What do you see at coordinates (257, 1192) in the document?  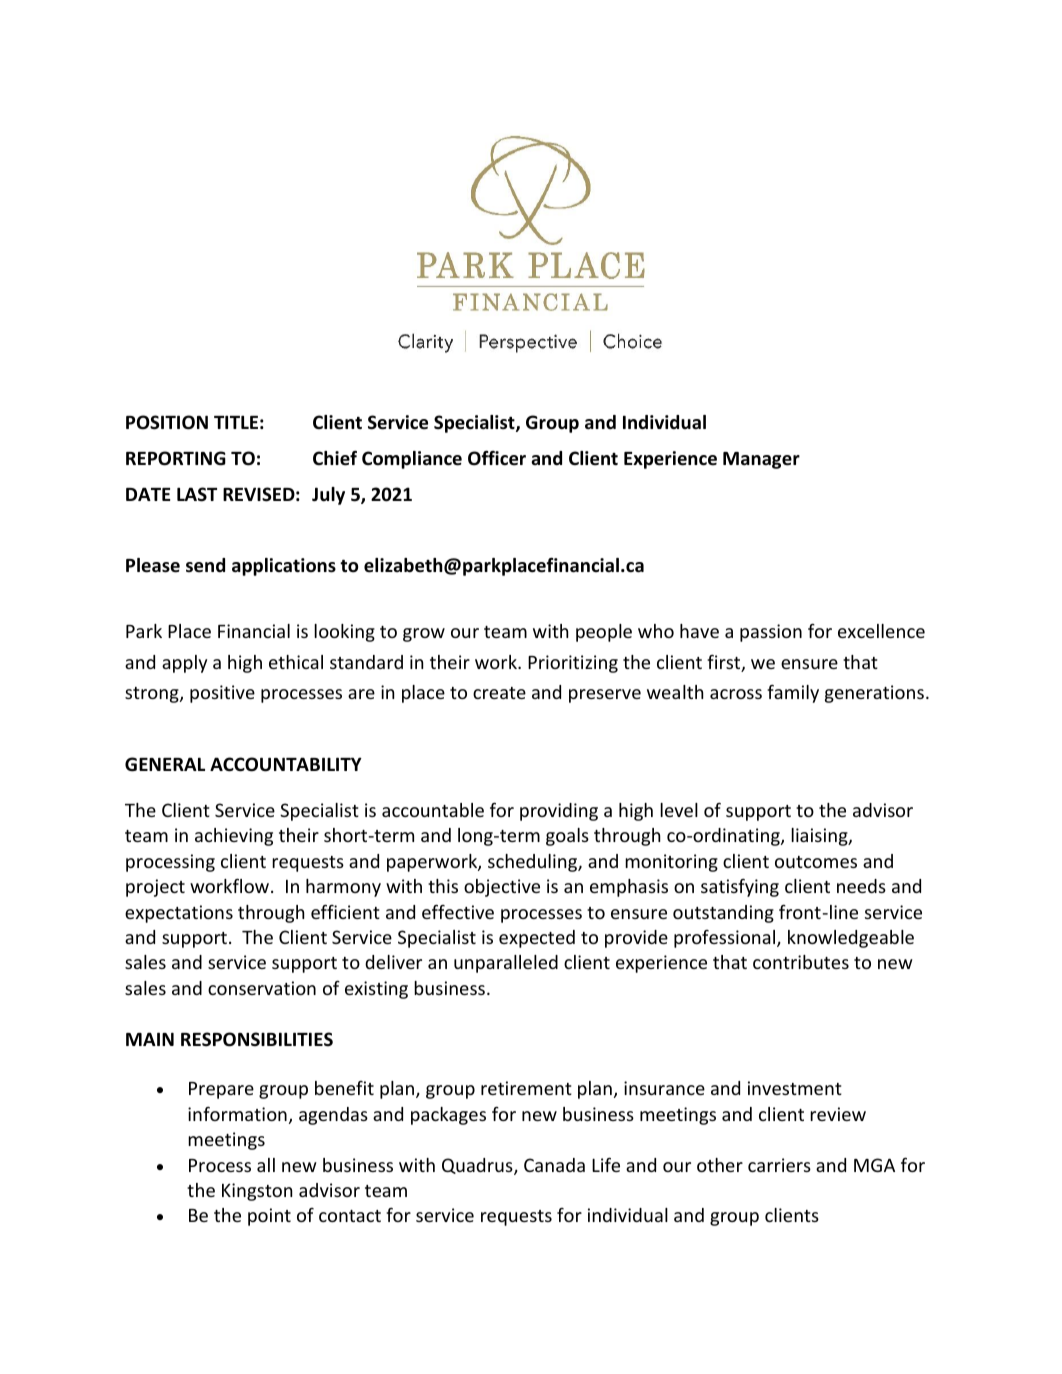 I see `Kingston` at bounding box center [257, 1192].
